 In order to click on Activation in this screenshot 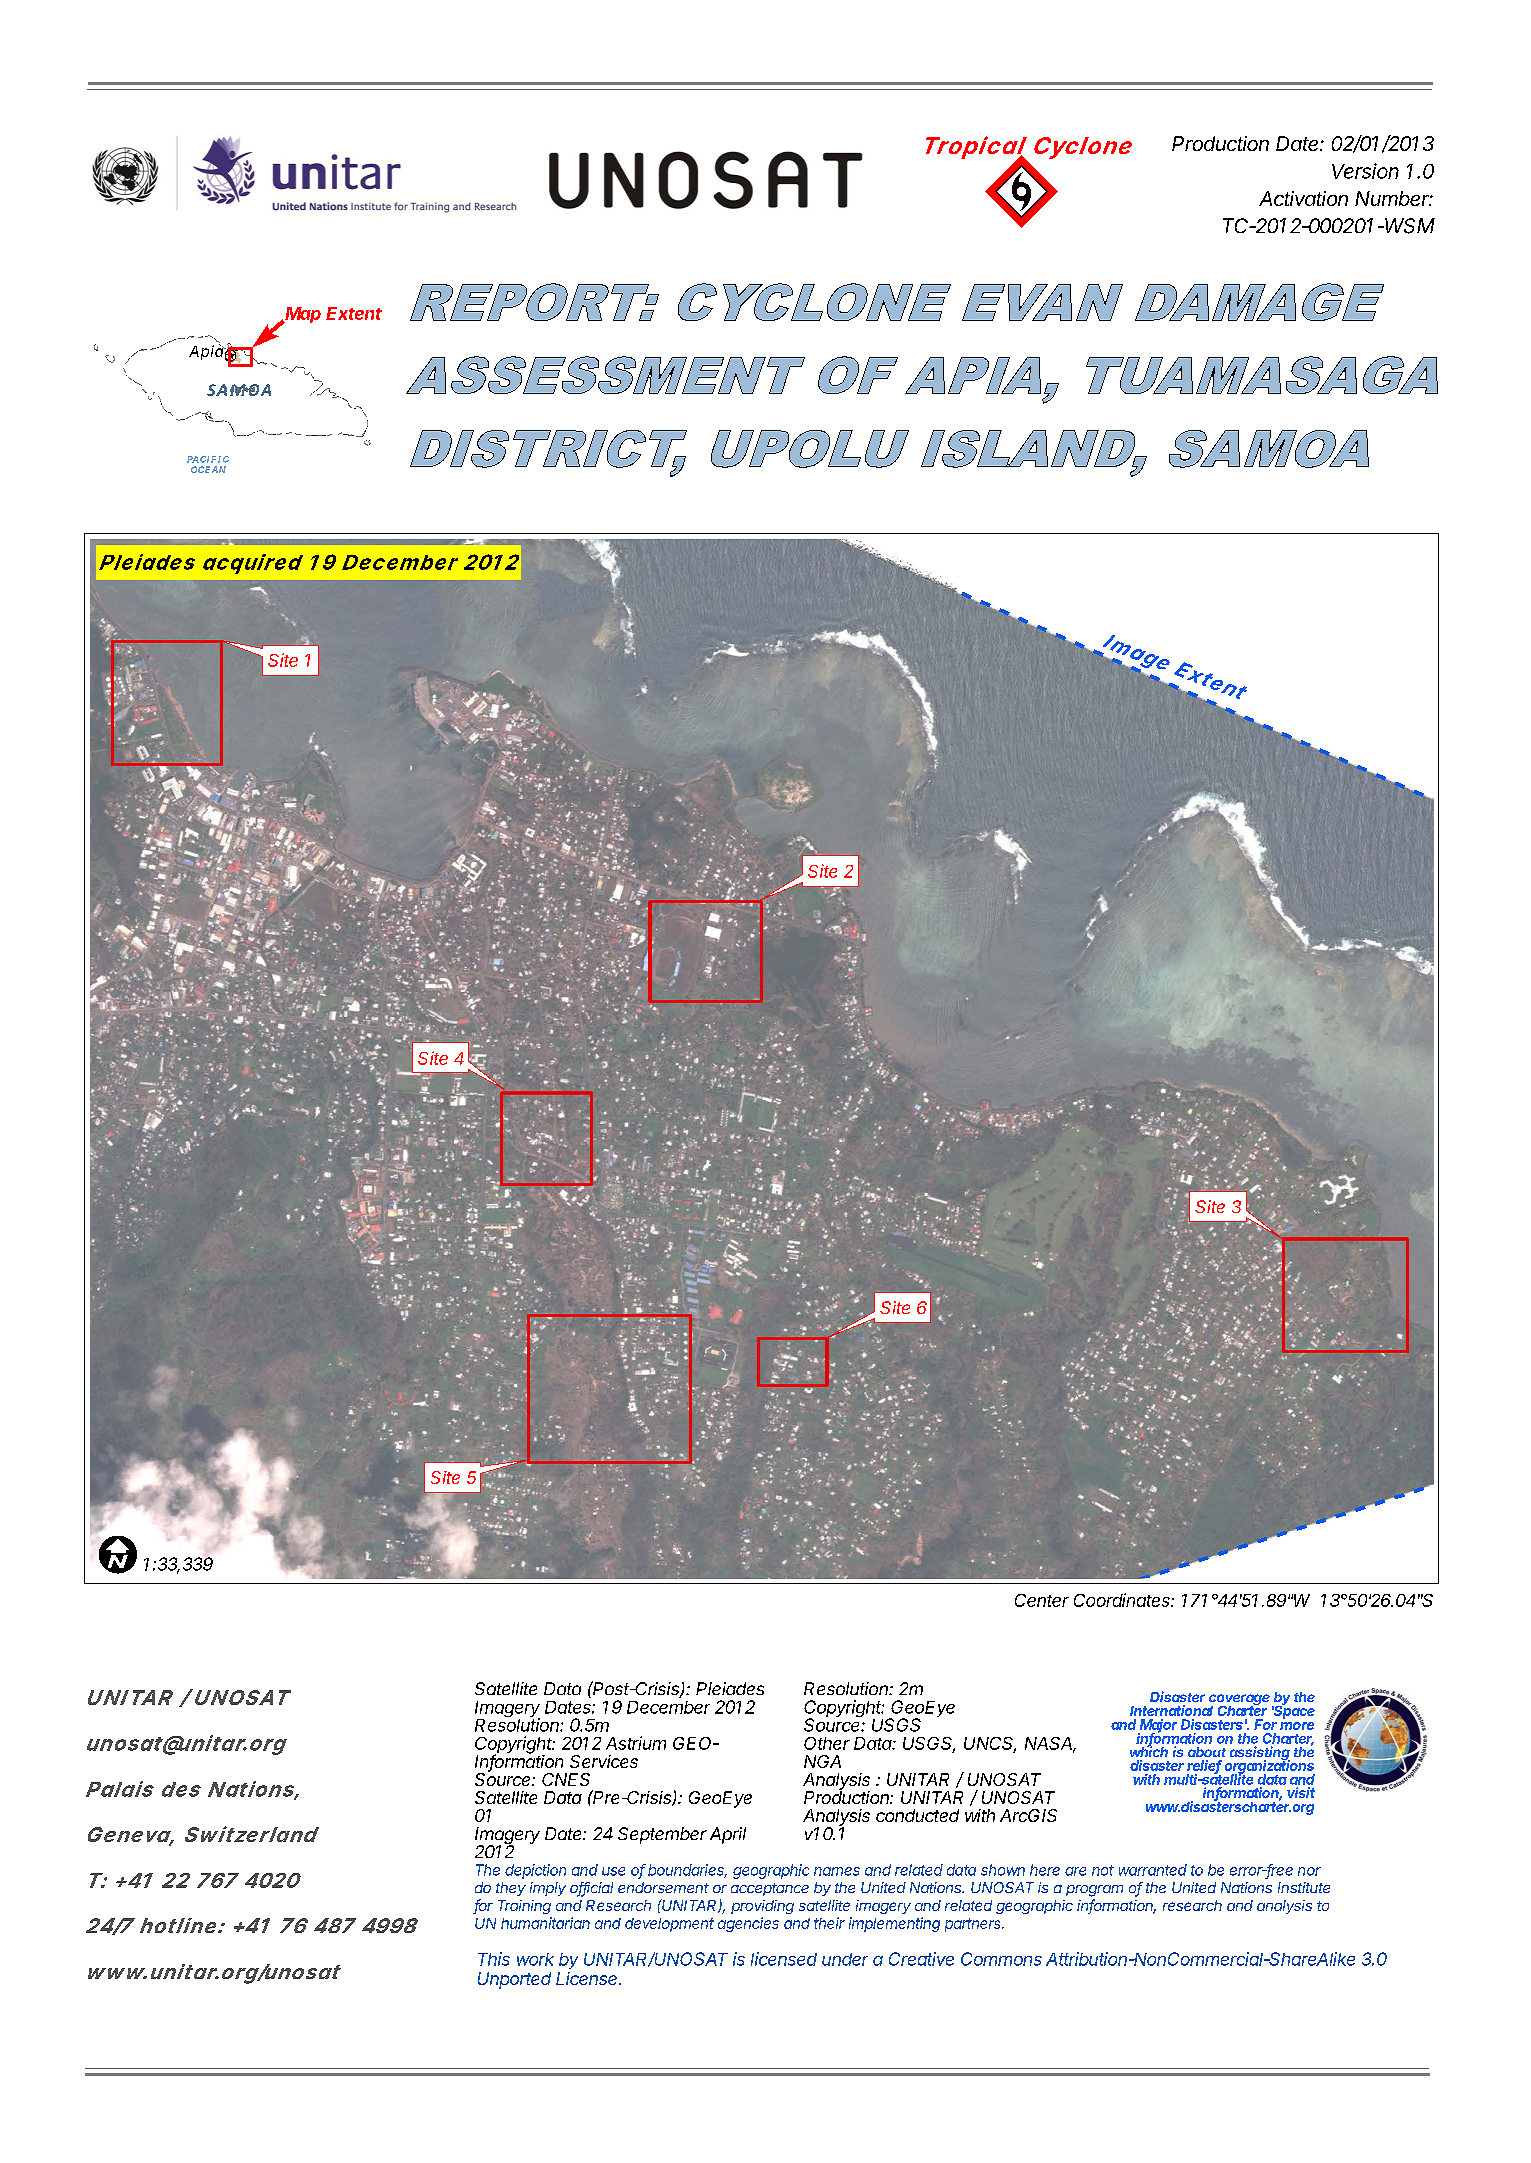, I will do `click(1303, 198)`.
